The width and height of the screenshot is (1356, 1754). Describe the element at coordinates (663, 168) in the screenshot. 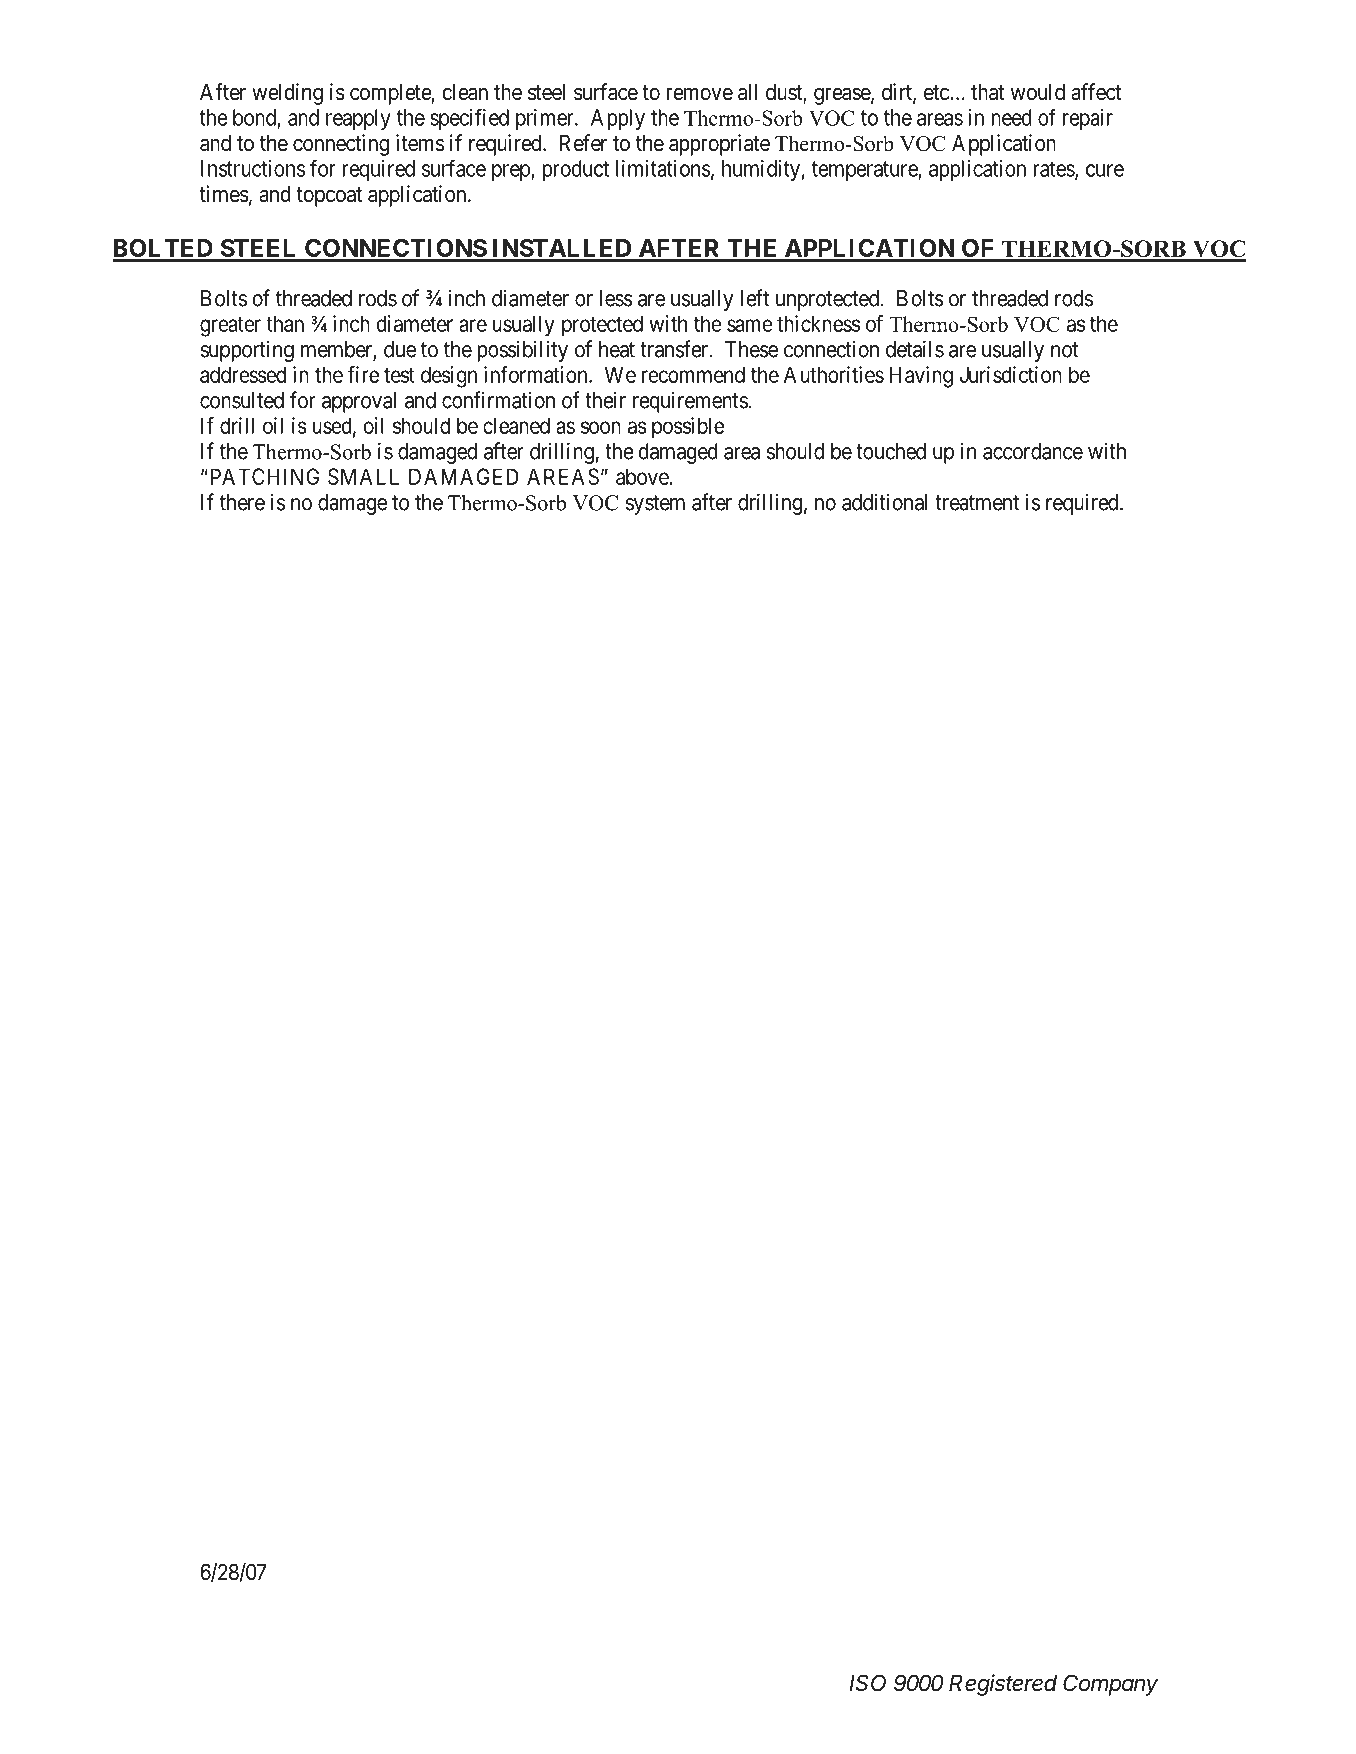

I see `limitations` at that location.
